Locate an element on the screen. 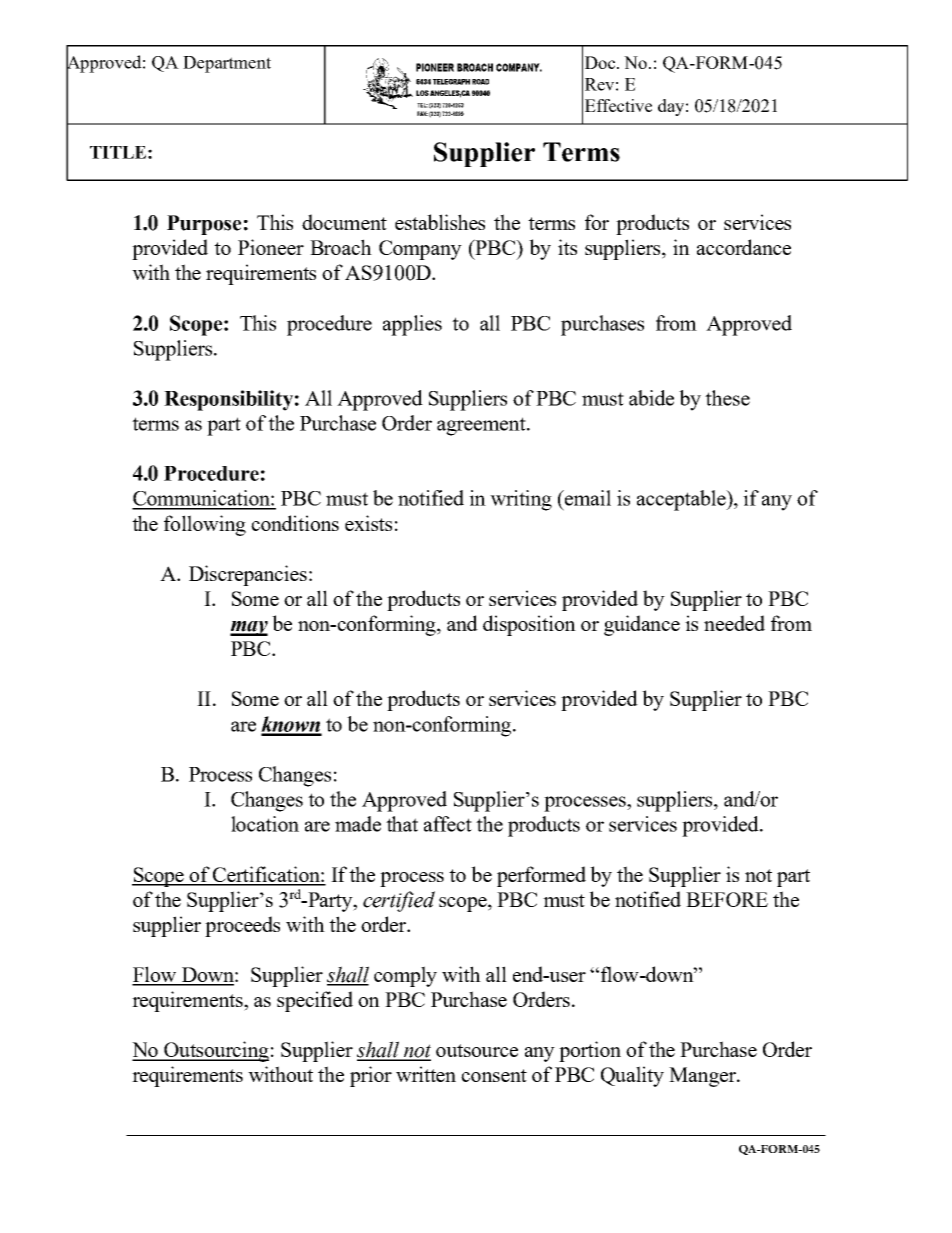  exists is located at coordinates (368, 523).
